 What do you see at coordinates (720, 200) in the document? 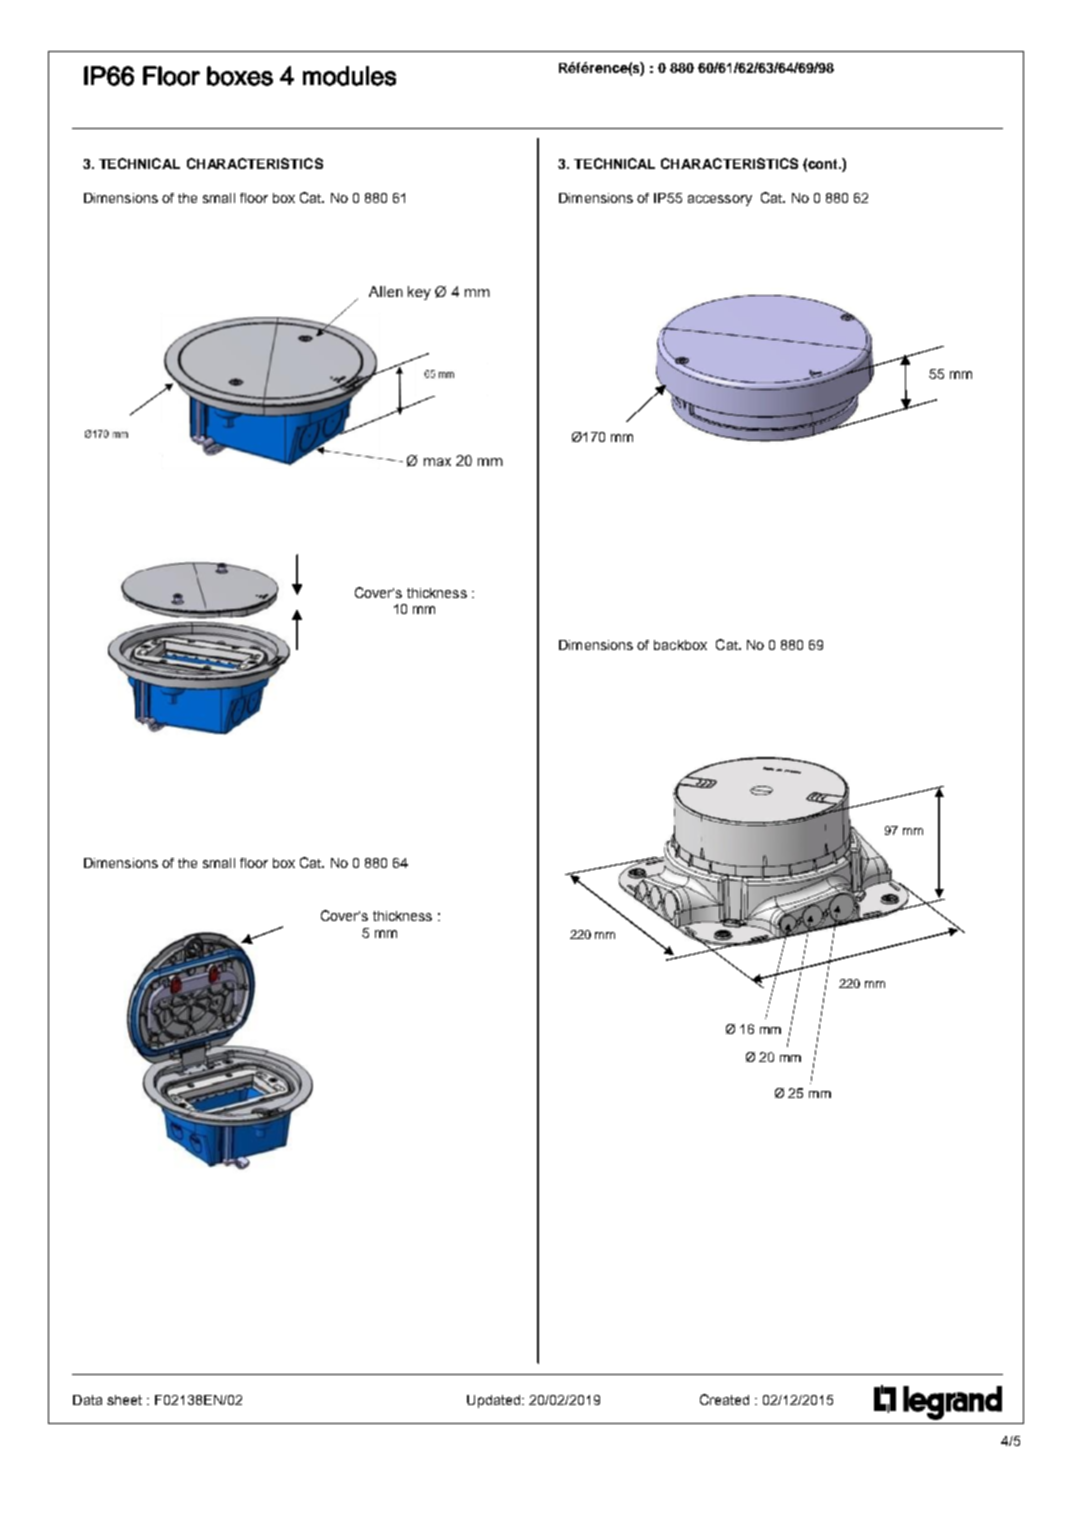
I see `accessory` at bounding box center [720, 200].
